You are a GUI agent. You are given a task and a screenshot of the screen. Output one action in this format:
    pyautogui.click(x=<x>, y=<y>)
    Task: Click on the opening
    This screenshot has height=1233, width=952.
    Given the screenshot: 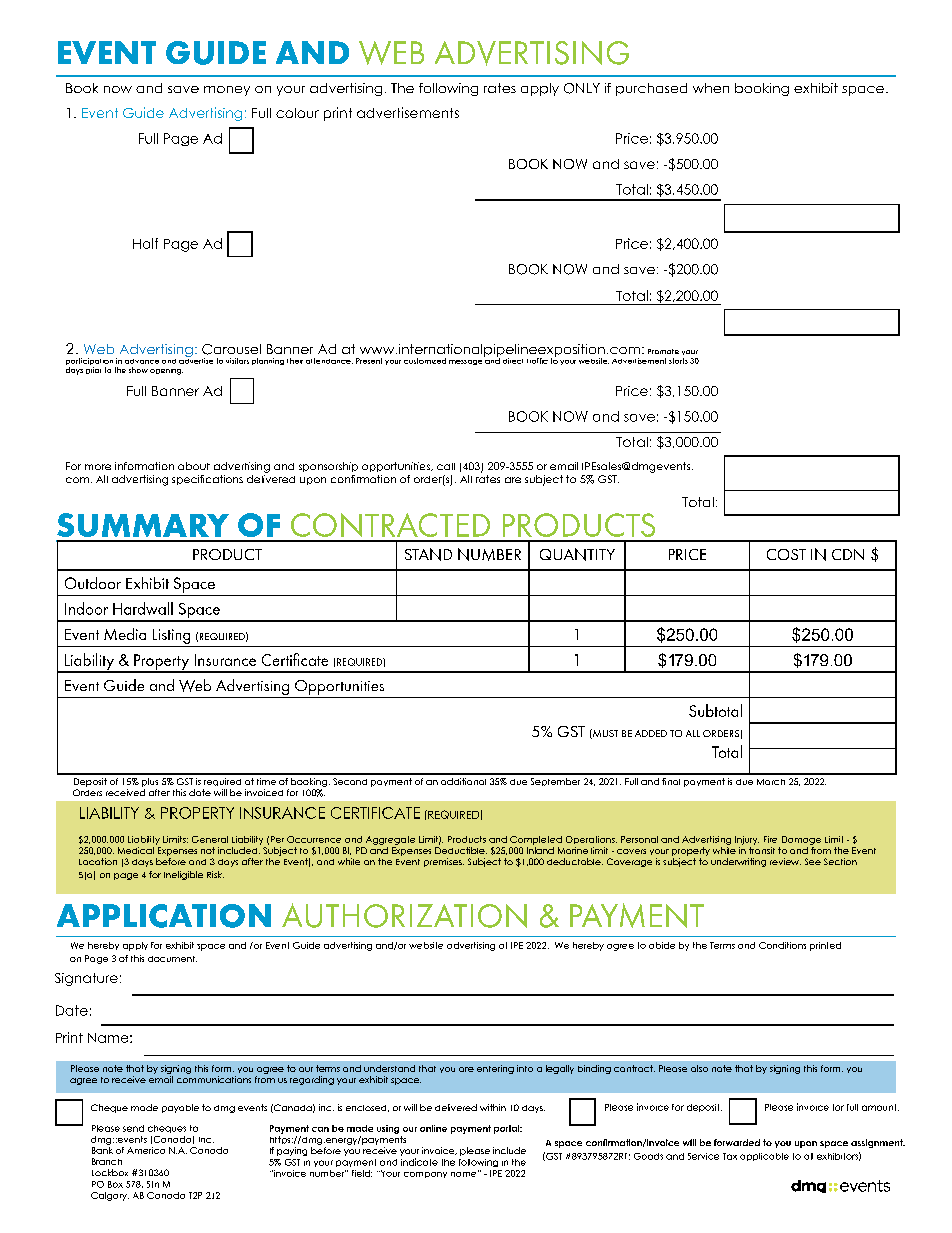 What is the action you would take?
    pyautogui.click(x=166, y=372)
